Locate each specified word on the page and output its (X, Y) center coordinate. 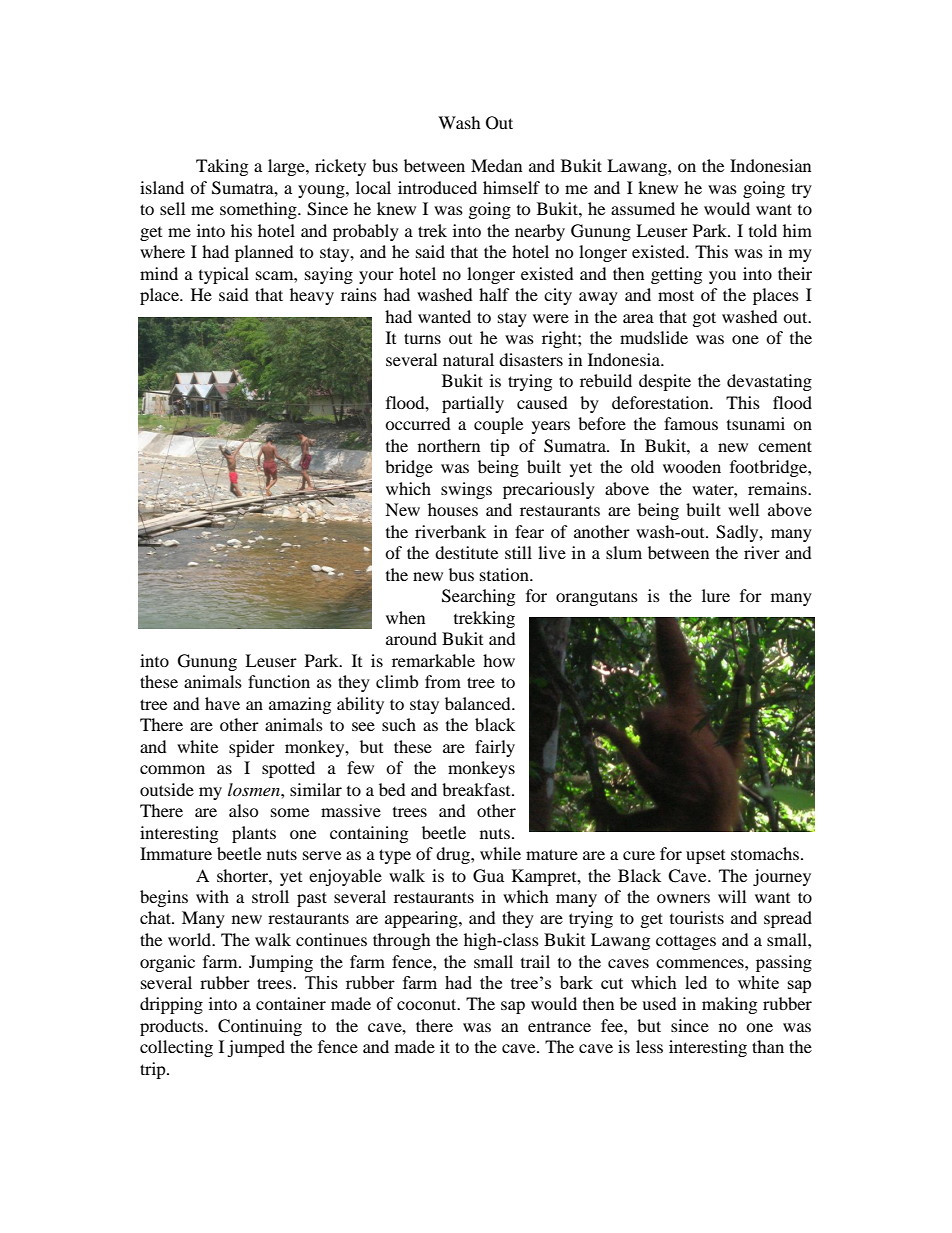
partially (473, 404)
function (279, 681)
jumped (256, 1048)
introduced (437, 187)
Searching (478, 597)
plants (254, 834)
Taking (222, 167)
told (763, 230)
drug (454, 855)
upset (705, 857)
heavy (312, 296)
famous (691, 423)
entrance (559, 1026)
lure (716, 595)
